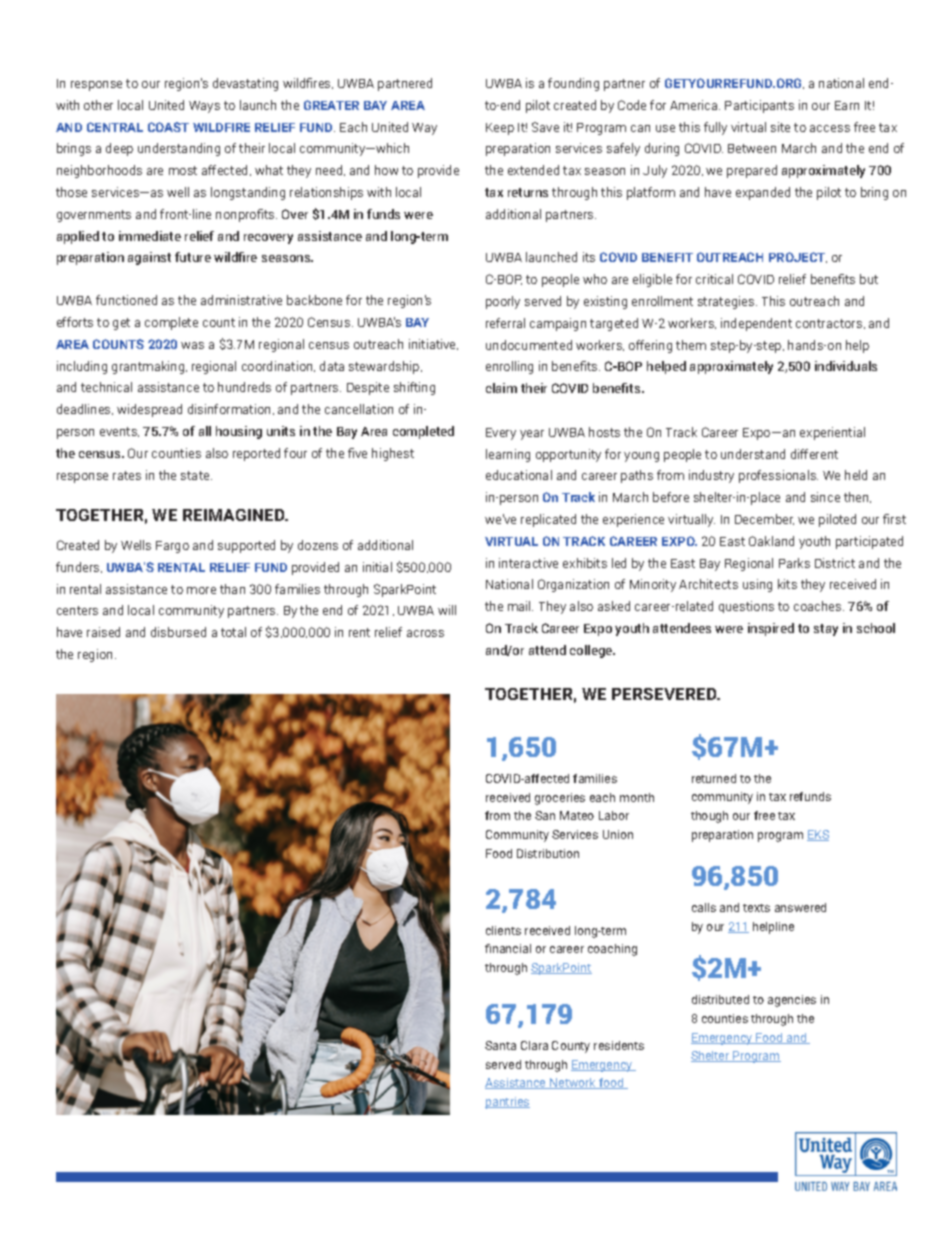 The height and width of the screenshot is (1233, 952). Describe the element at coordinates (501, 434) in the screenshot. I see `Every` at that location.
